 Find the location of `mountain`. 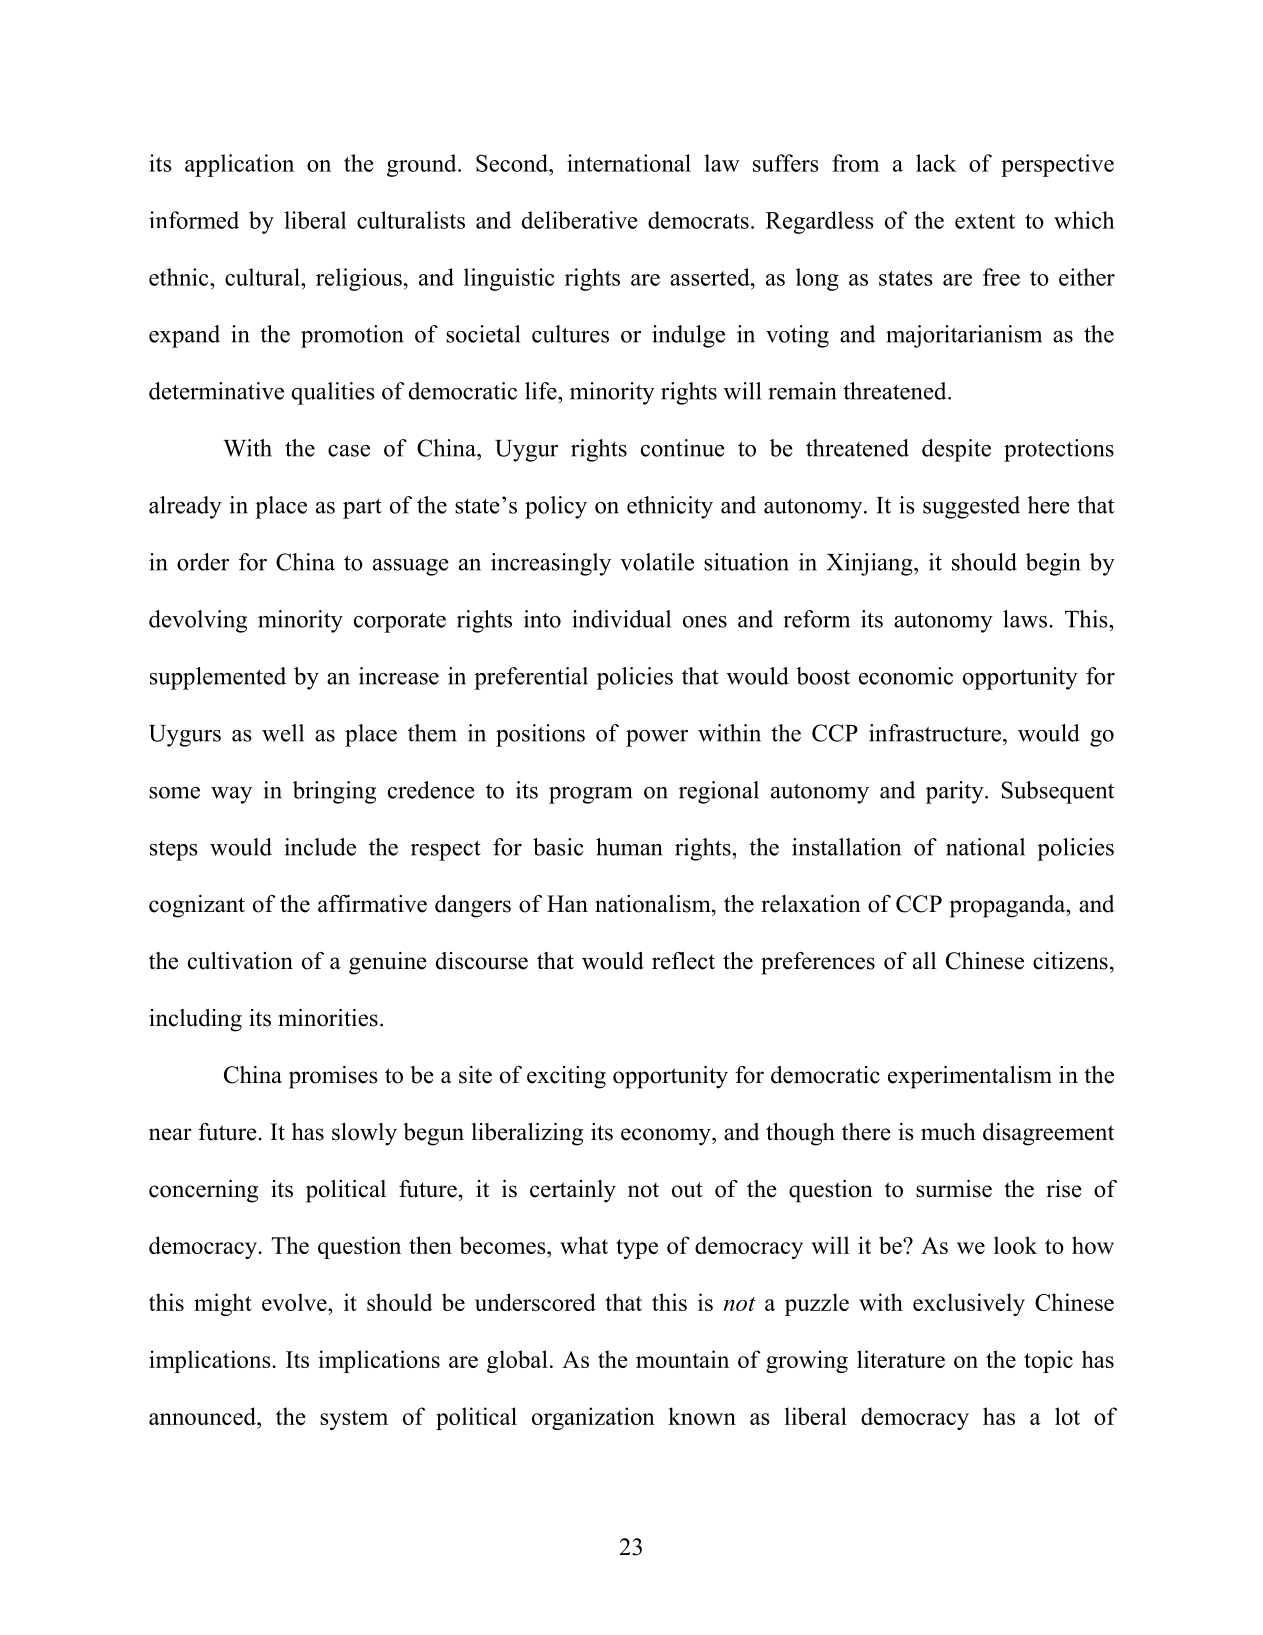

mountain is located at coordinates (682, 1359).
